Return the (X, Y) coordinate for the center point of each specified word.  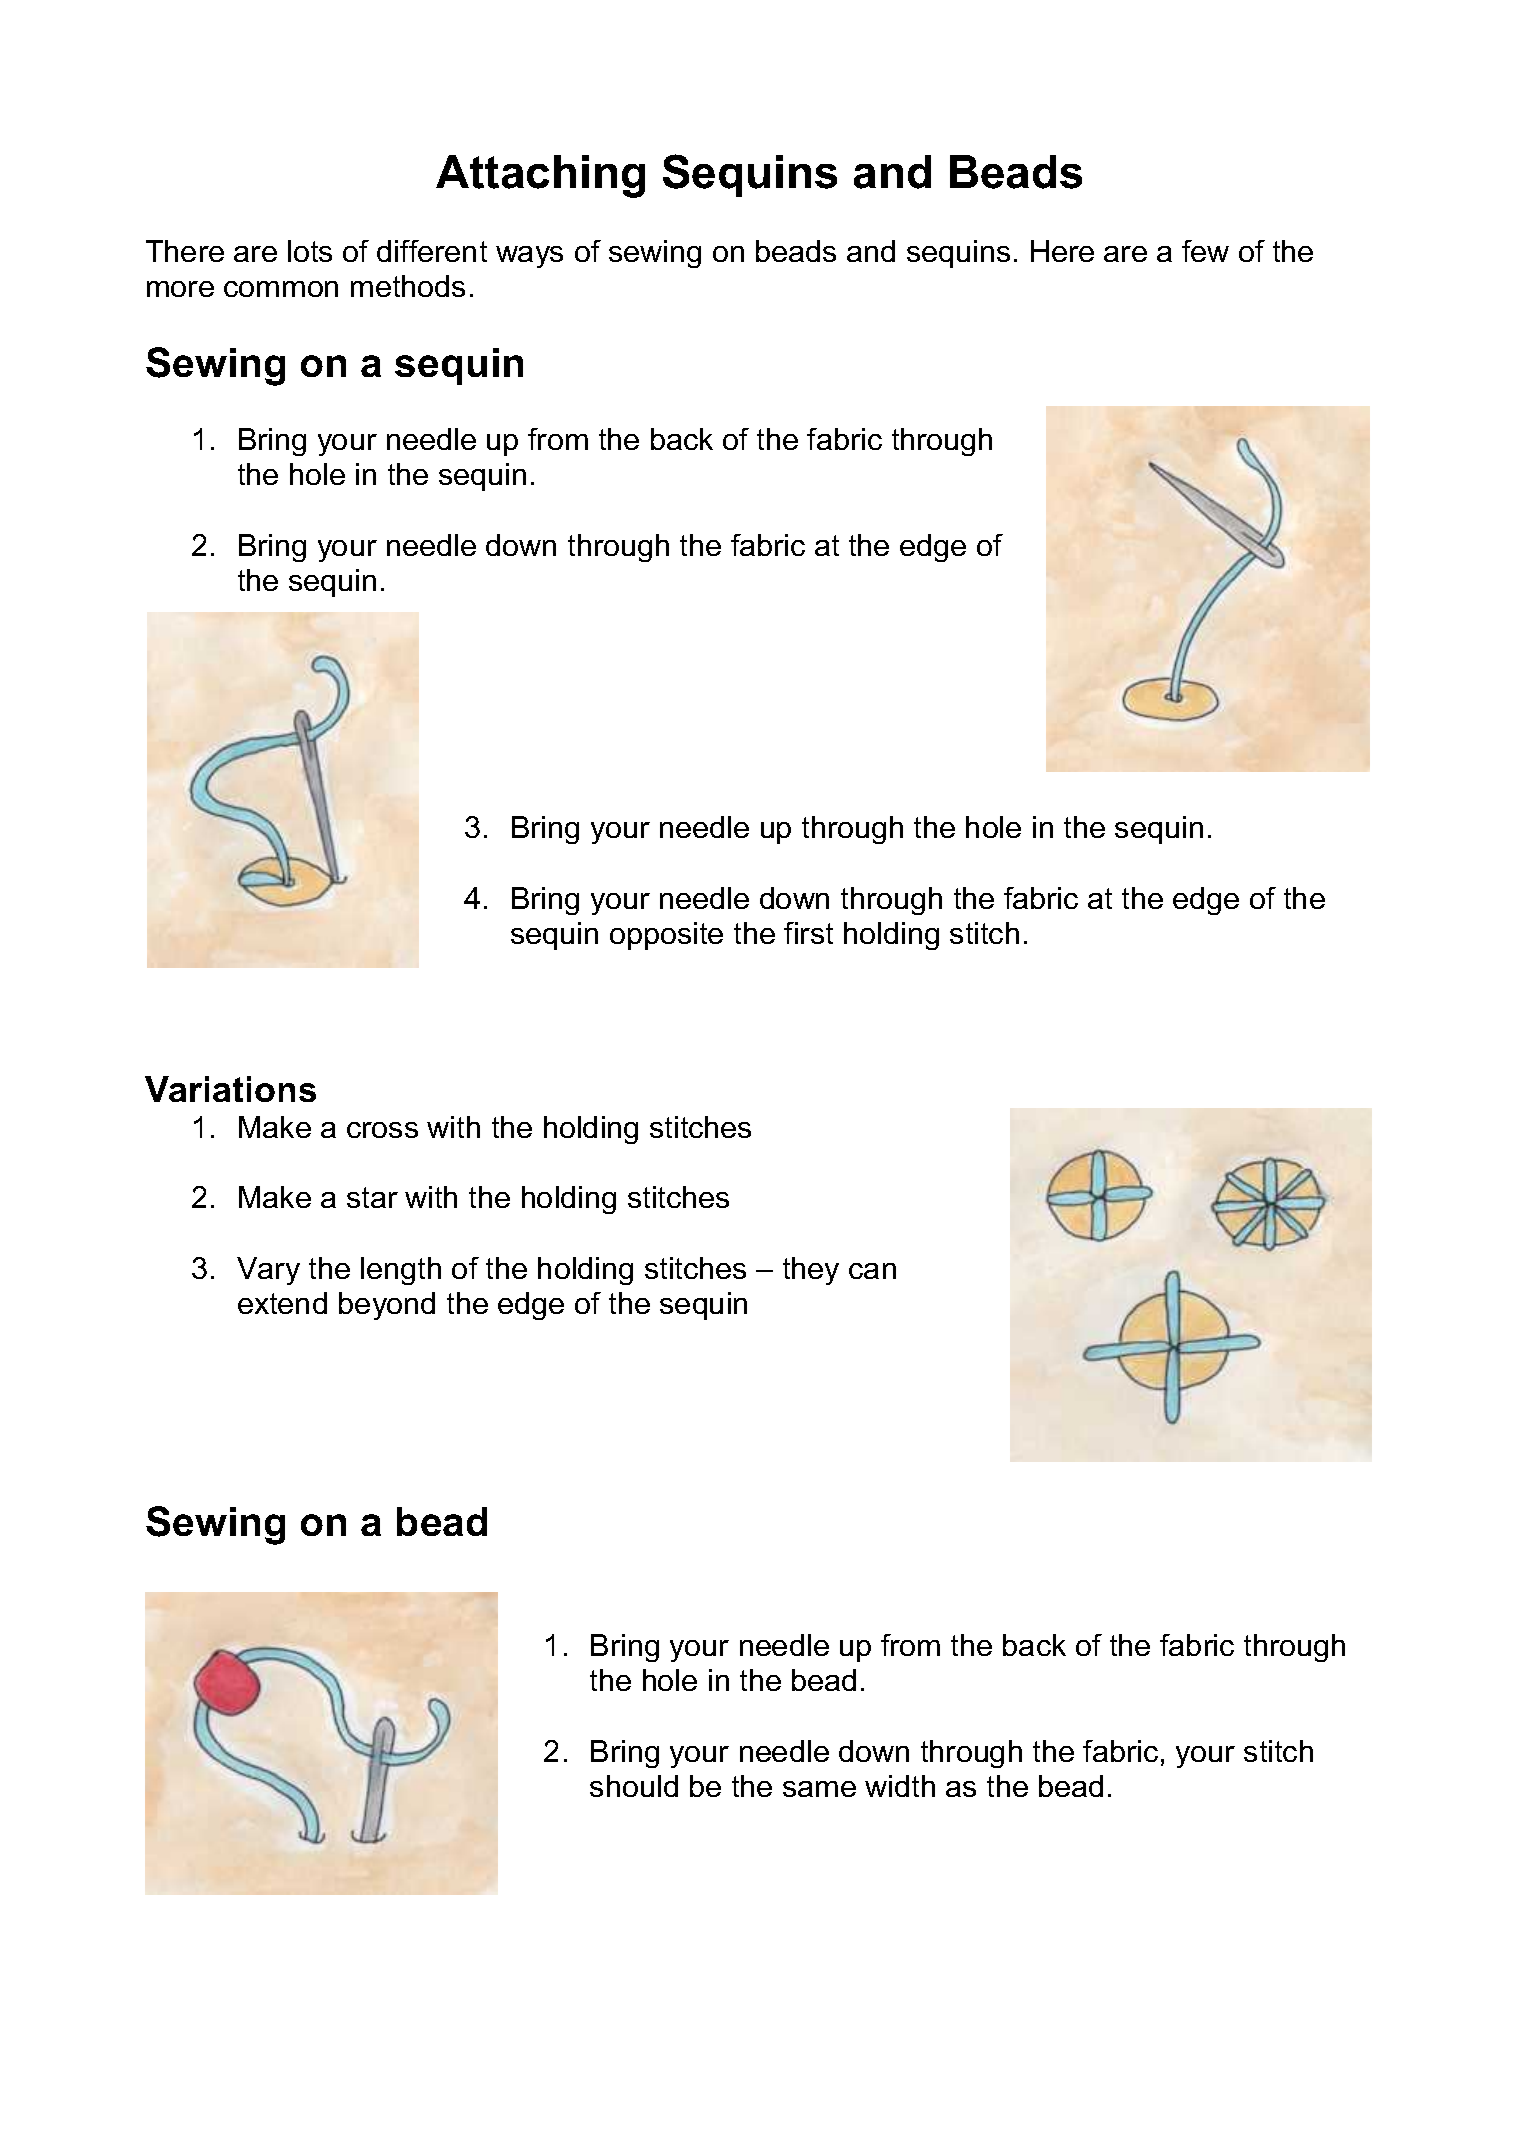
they (811, 1271)
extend (282, 1303)
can (872, 1271)
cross (382, 1130)
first (808, 933)
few (1205, 251)
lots (310, 251)
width (900, 1786)
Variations (230, 1089)
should (634, 1786)
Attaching (540, 176)
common (281, 289)
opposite (666, 936)
